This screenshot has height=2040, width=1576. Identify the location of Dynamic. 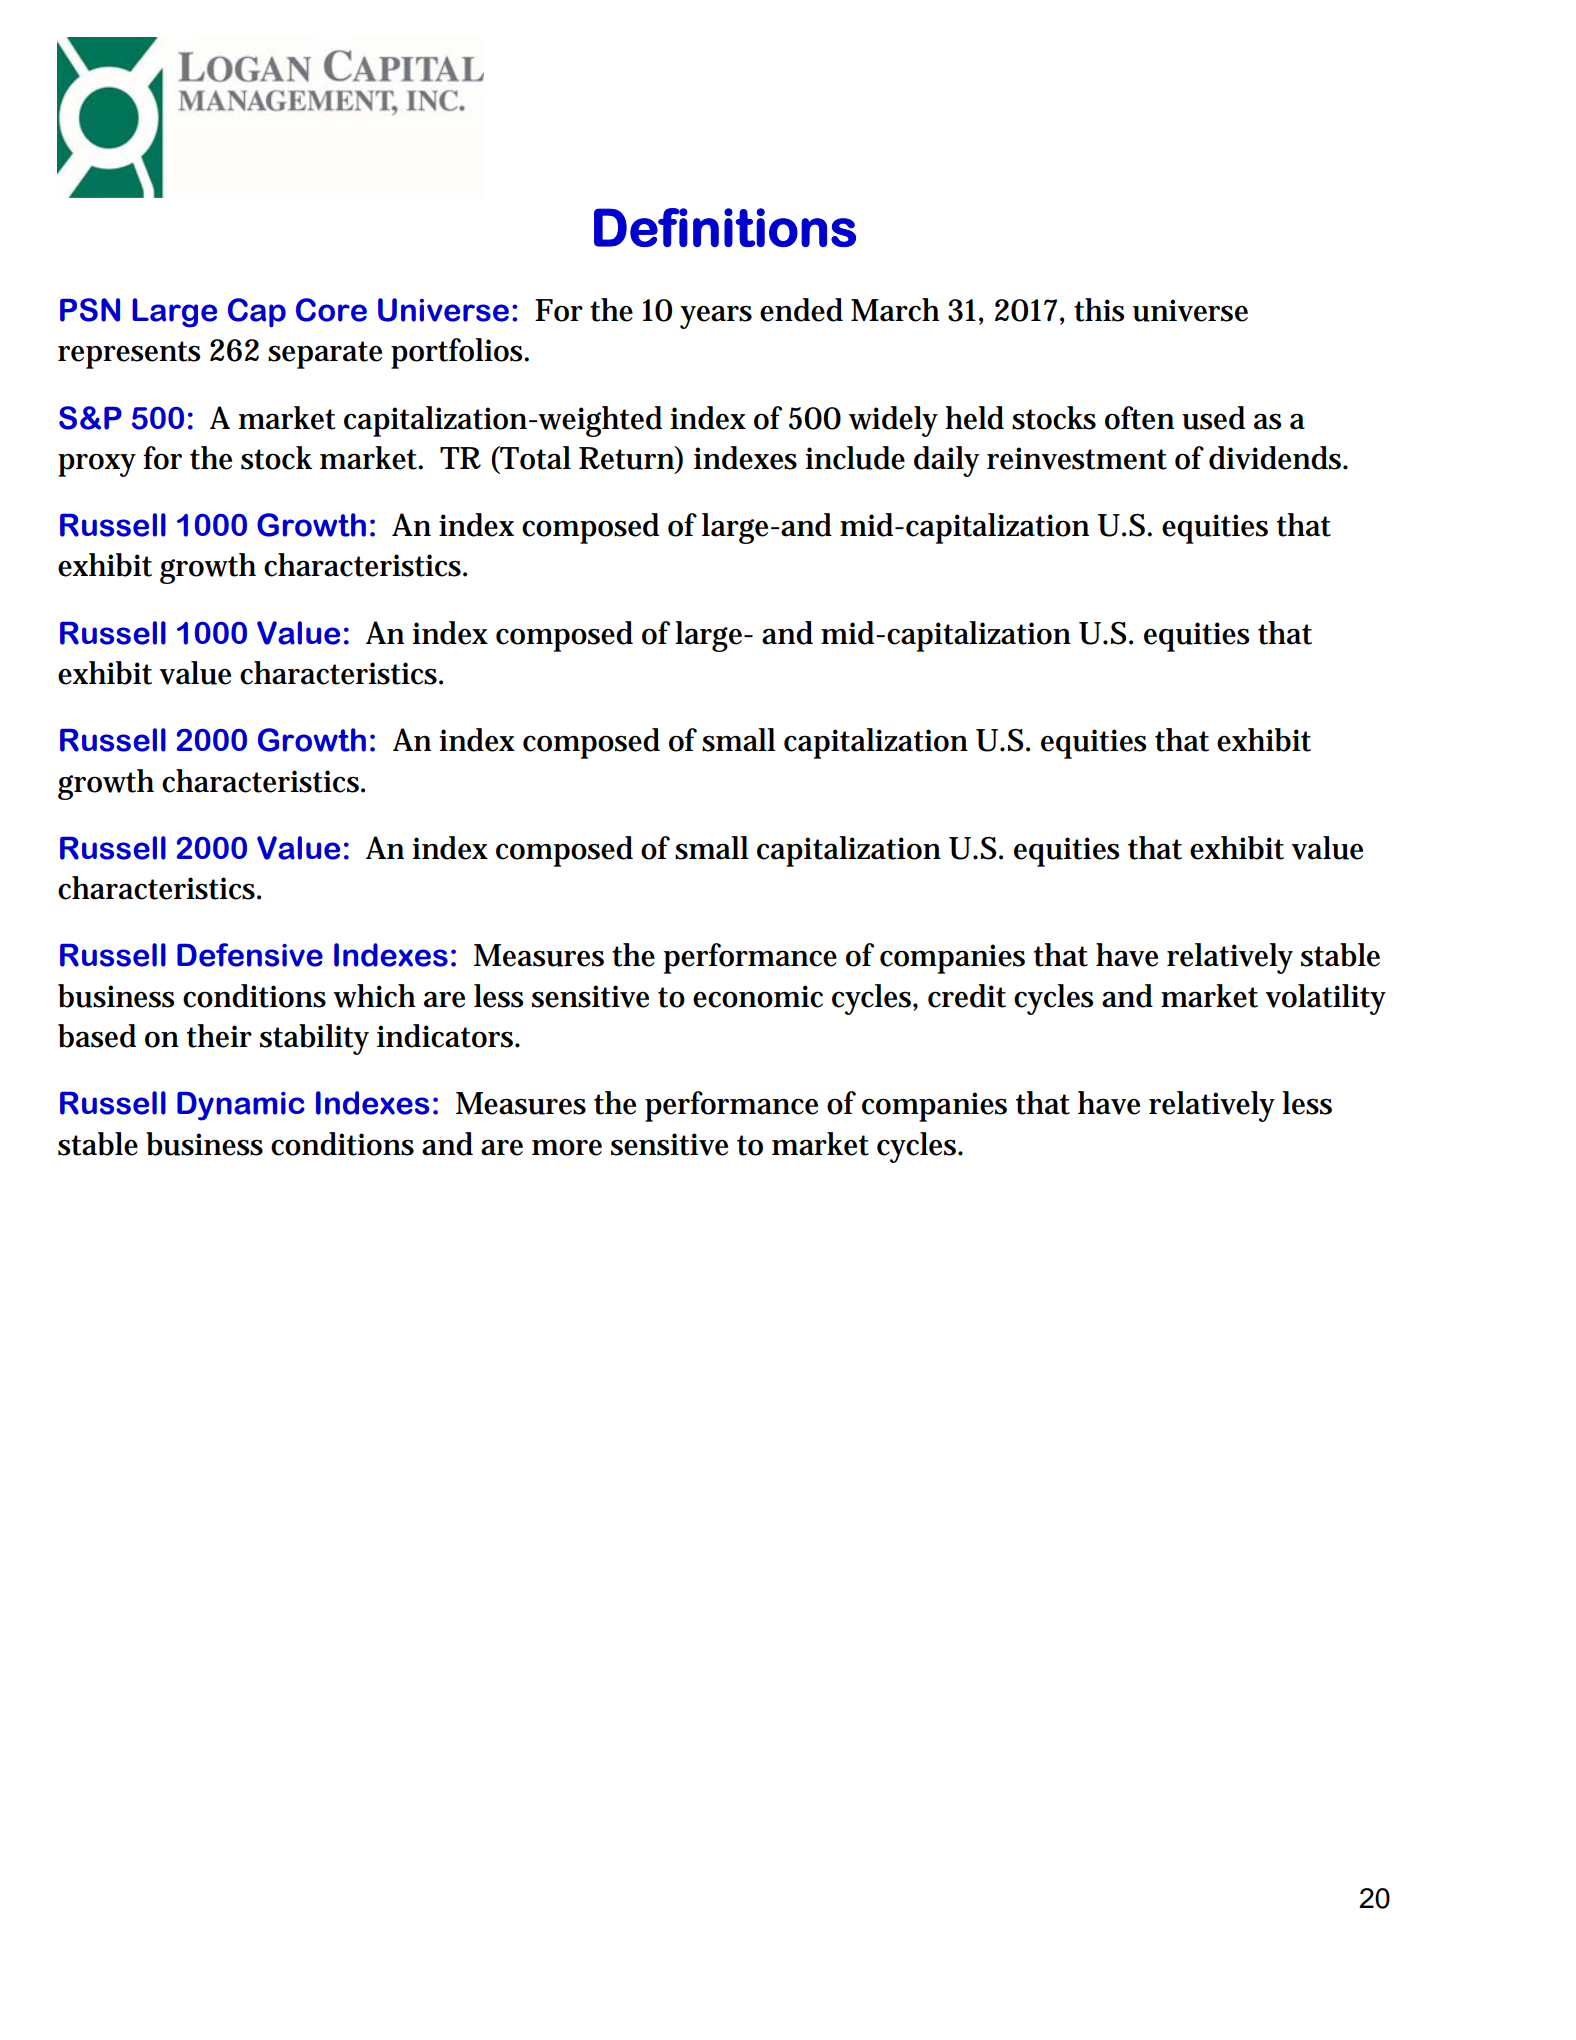
(241, 1106).
